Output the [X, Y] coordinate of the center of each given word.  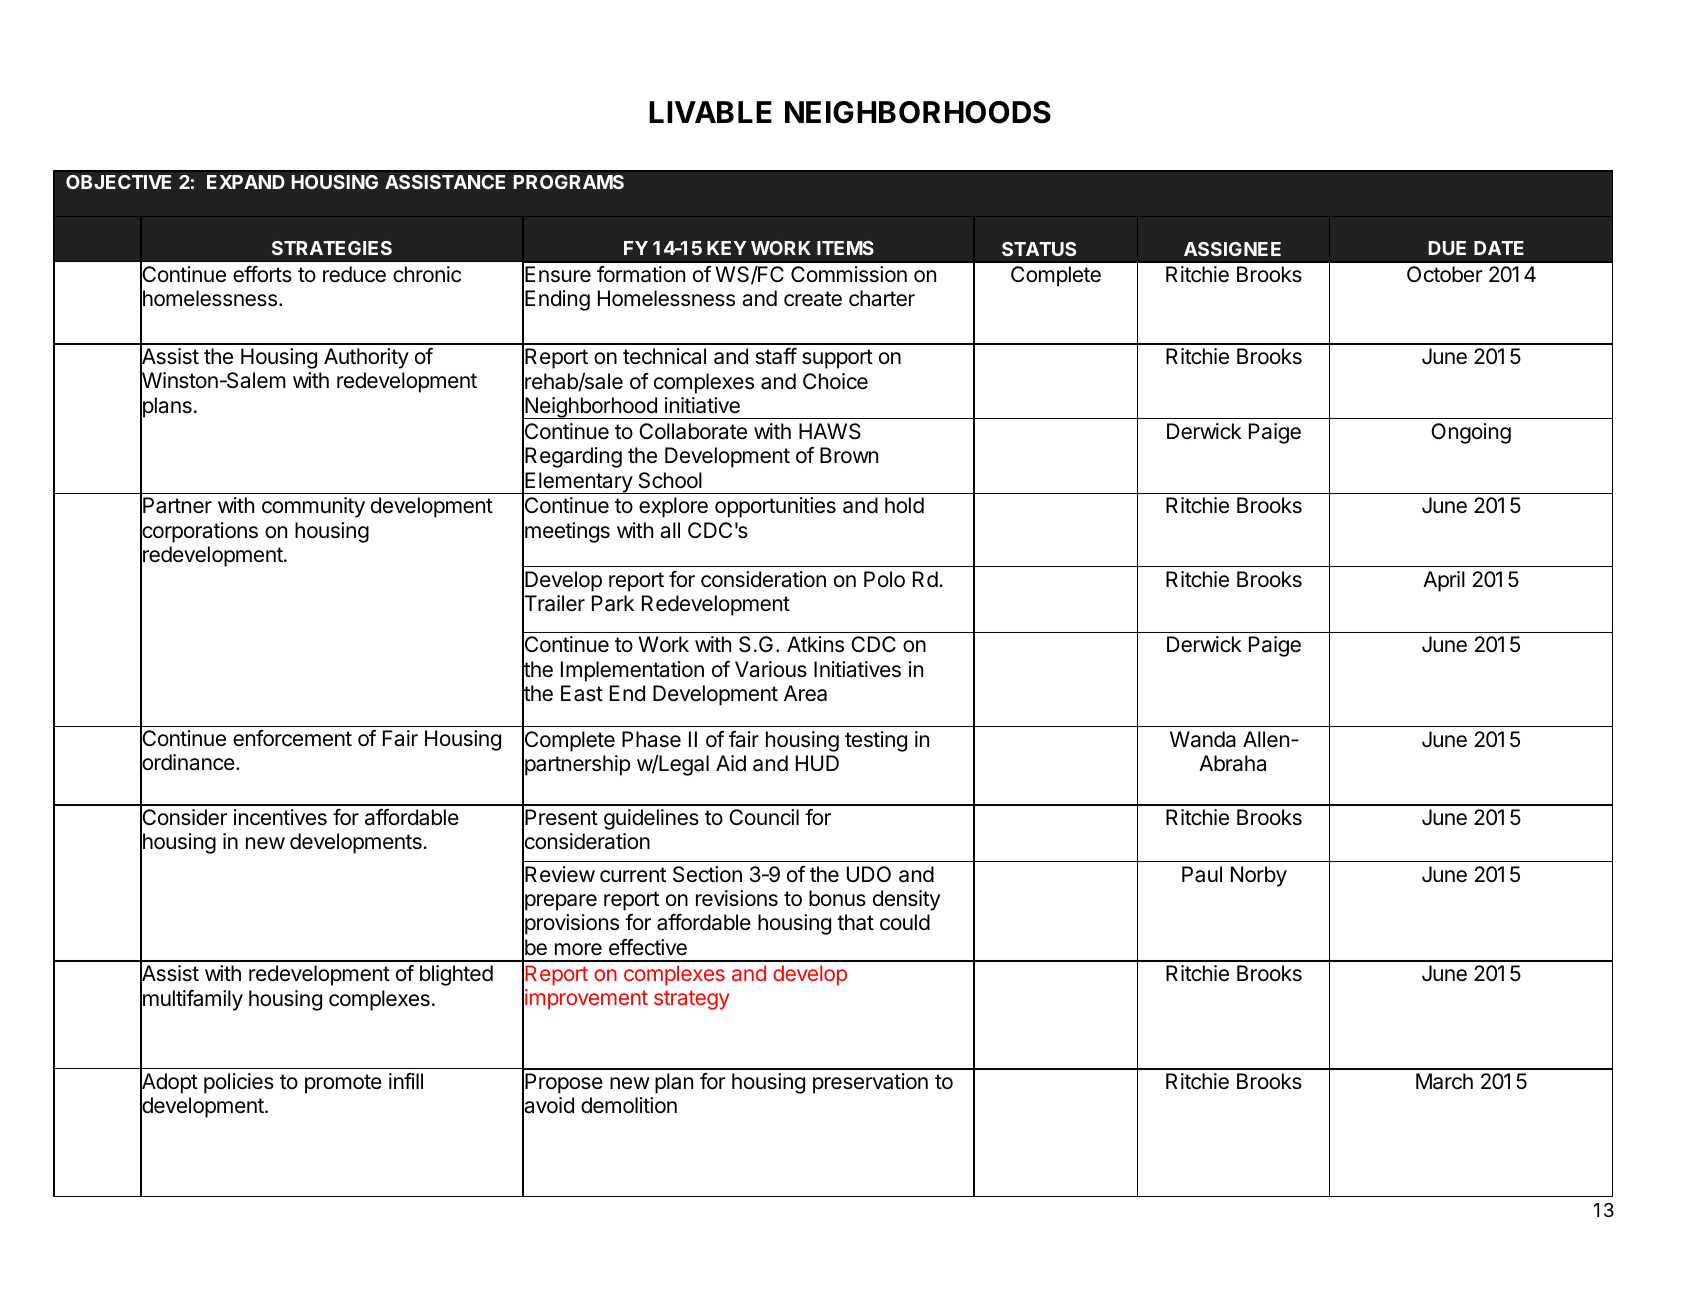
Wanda [1203, 739]
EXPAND [246, 182]
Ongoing [1471, 433]
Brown [849, 455]
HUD [817, 763]
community [313, 507]
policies [239, 1083]
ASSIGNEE [1232, 249]
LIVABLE [710, 112]
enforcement [292, 738]
